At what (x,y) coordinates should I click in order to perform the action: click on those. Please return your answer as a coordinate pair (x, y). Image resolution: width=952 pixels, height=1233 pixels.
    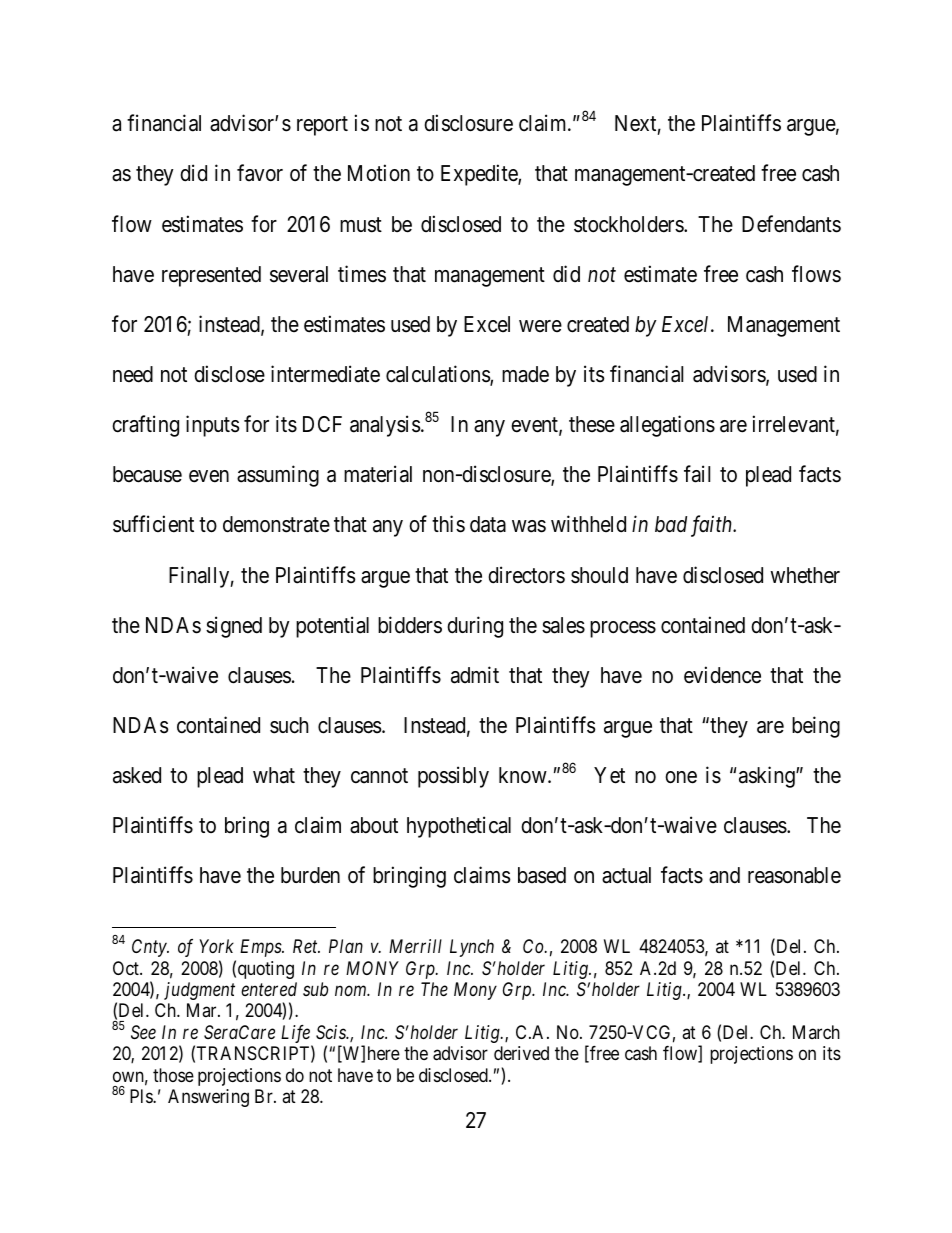
    Looking at the image, I should click on (173, 1075).
